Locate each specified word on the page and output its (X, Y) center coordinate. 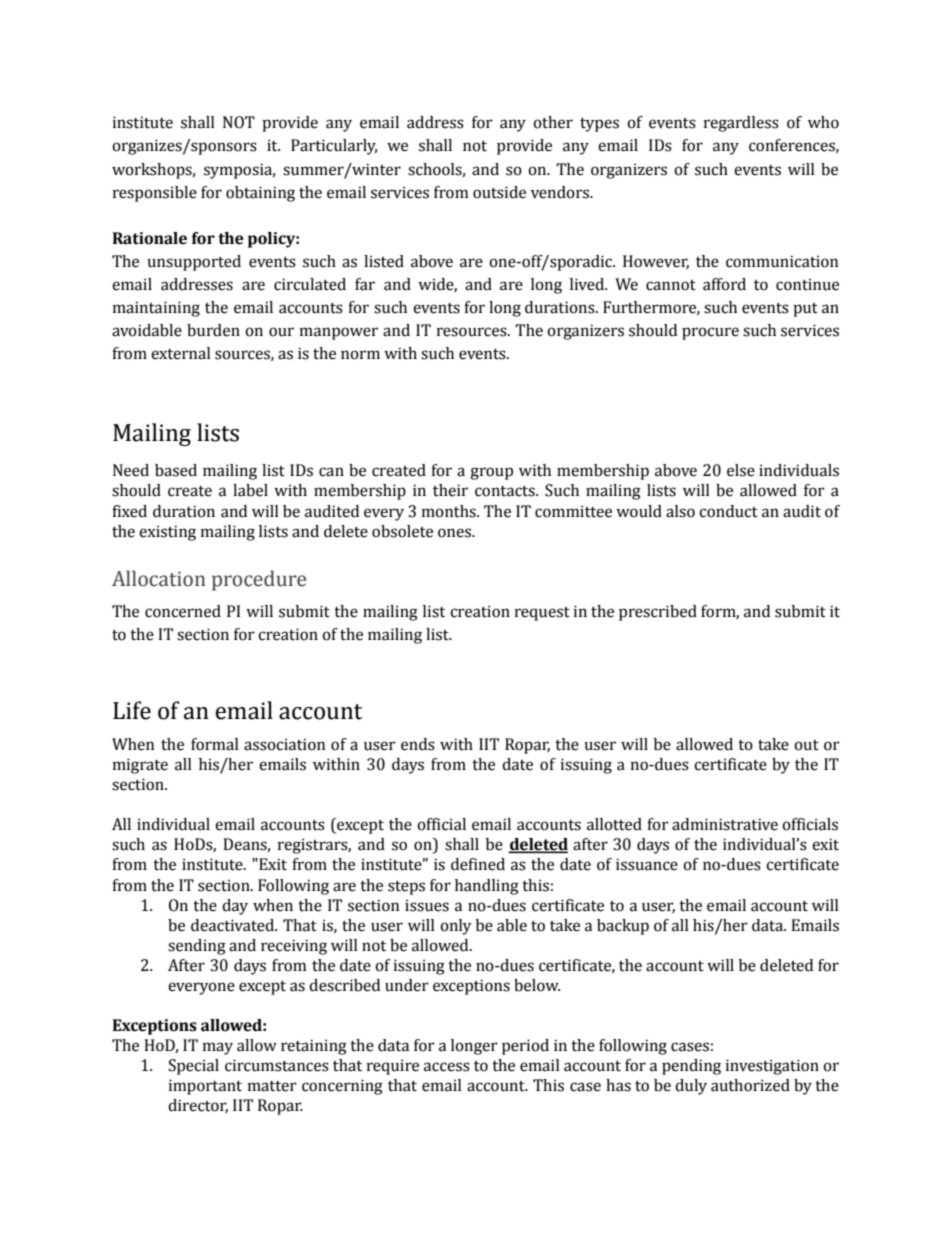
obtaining (260, 194)
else (741, 470)
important (205, 1087)
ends (418, 744)
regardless (741, 124)
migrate (140, 766)
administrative (725, 824)
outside (499, 192)
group (491, 473)
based (176, 470)
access (447, 1067)
